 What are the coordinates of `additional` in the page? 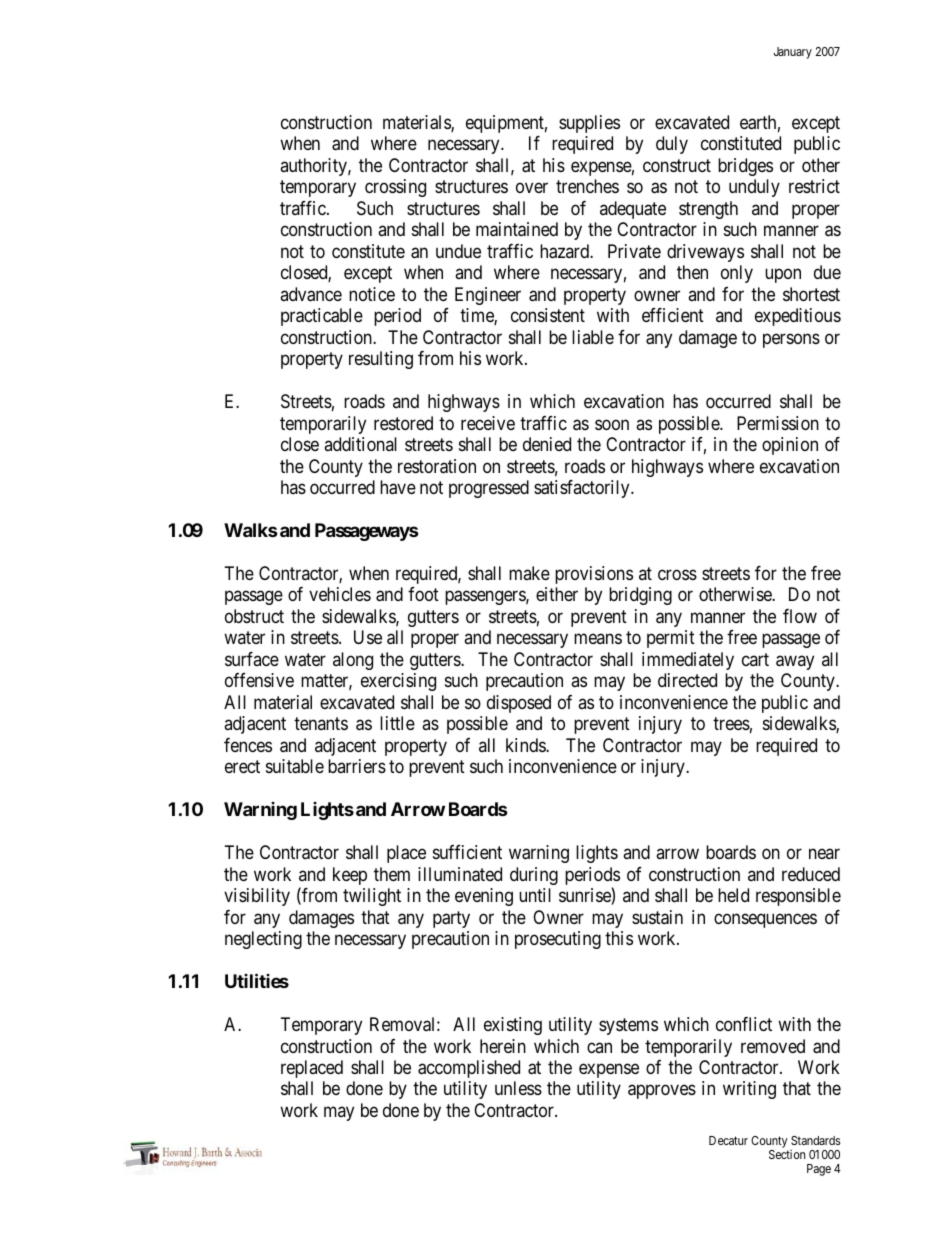 It's located at (360, 444).
